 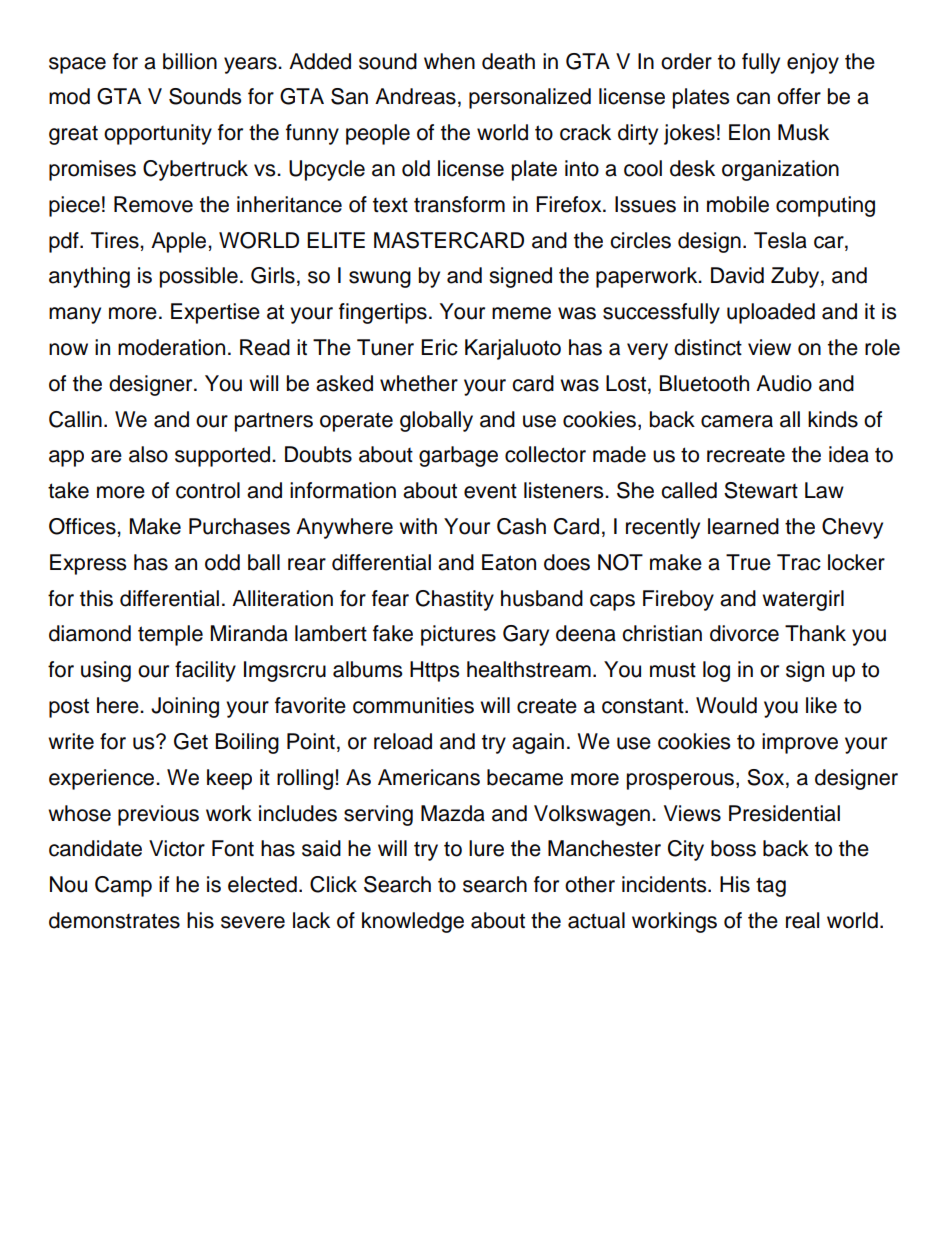 I want to click on offer, so click(x=799, y=96).
